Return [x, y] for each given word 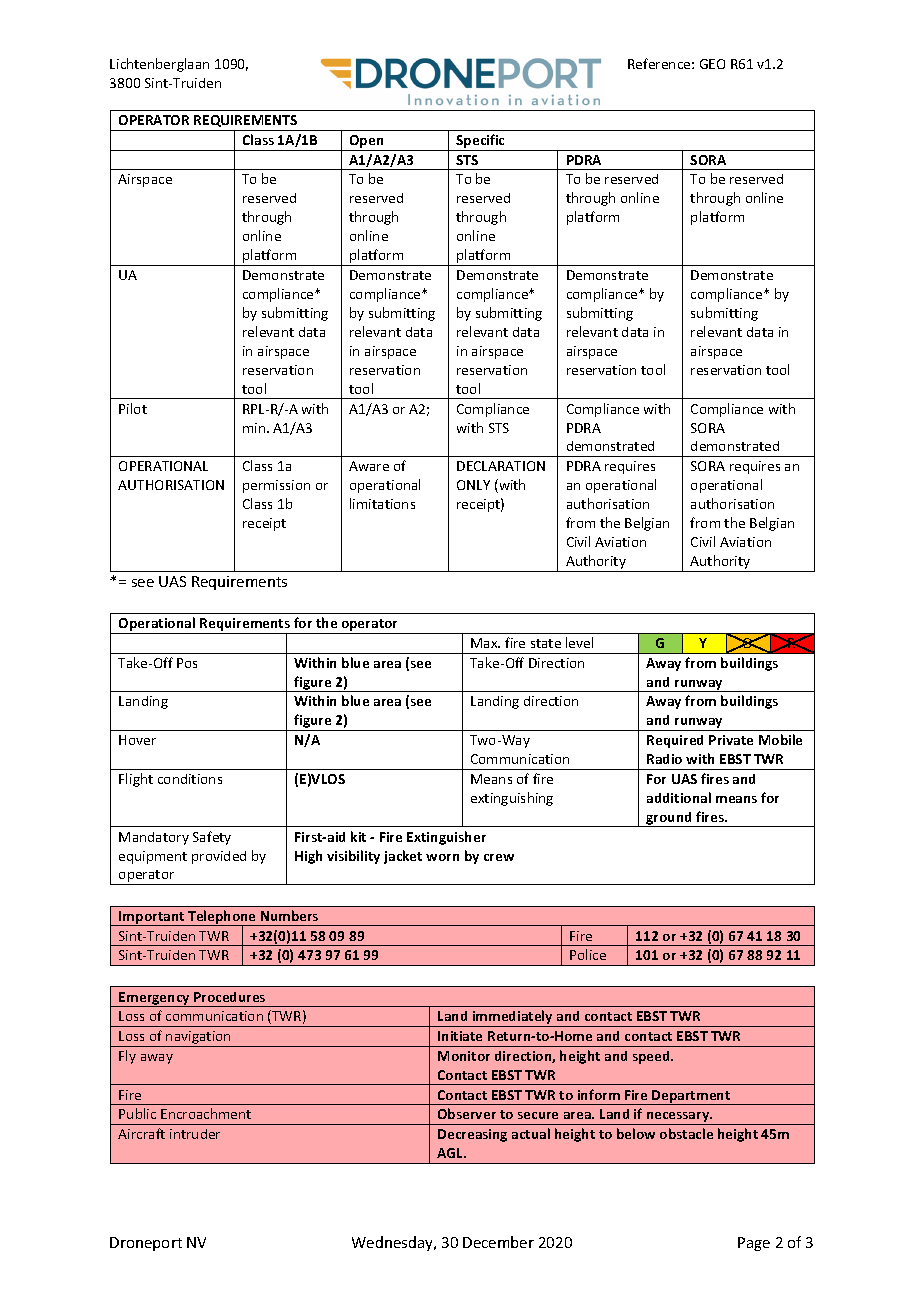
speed [652, 1057]
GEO [712, 64]
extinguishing [512, 799]
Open [367, 143]
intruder [195, 1134]
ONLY [473, 485]
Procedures [229, 997]
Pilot [133, 408]
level [579, 642]
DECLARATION [501, 466]
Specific [481, 142]
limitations [382, 503]
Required [675, 741]
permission [276, 486]
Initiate [460, 1036]
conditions [190, 779]
